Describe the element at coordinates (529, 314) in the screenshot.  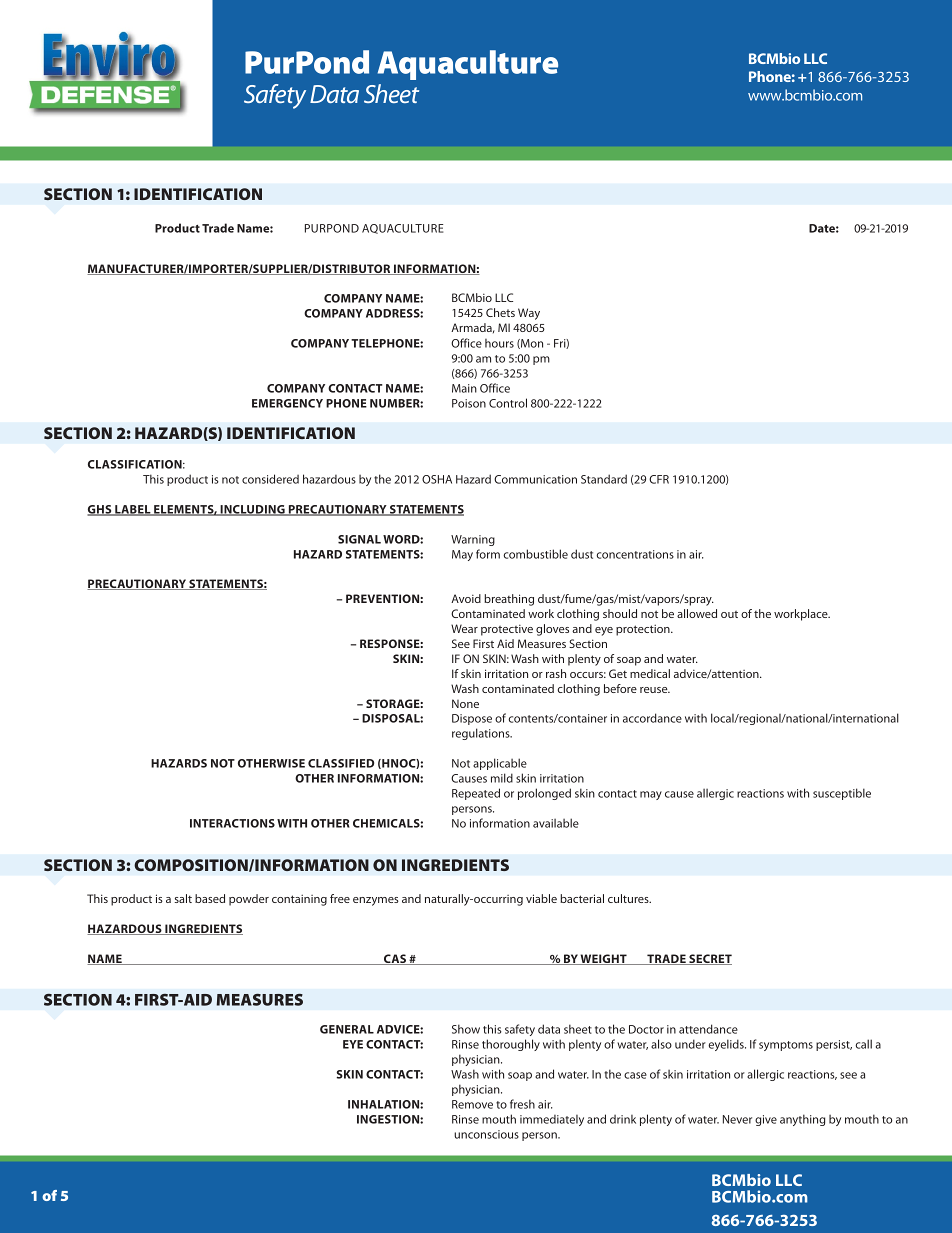
I see `Way` at that location.
